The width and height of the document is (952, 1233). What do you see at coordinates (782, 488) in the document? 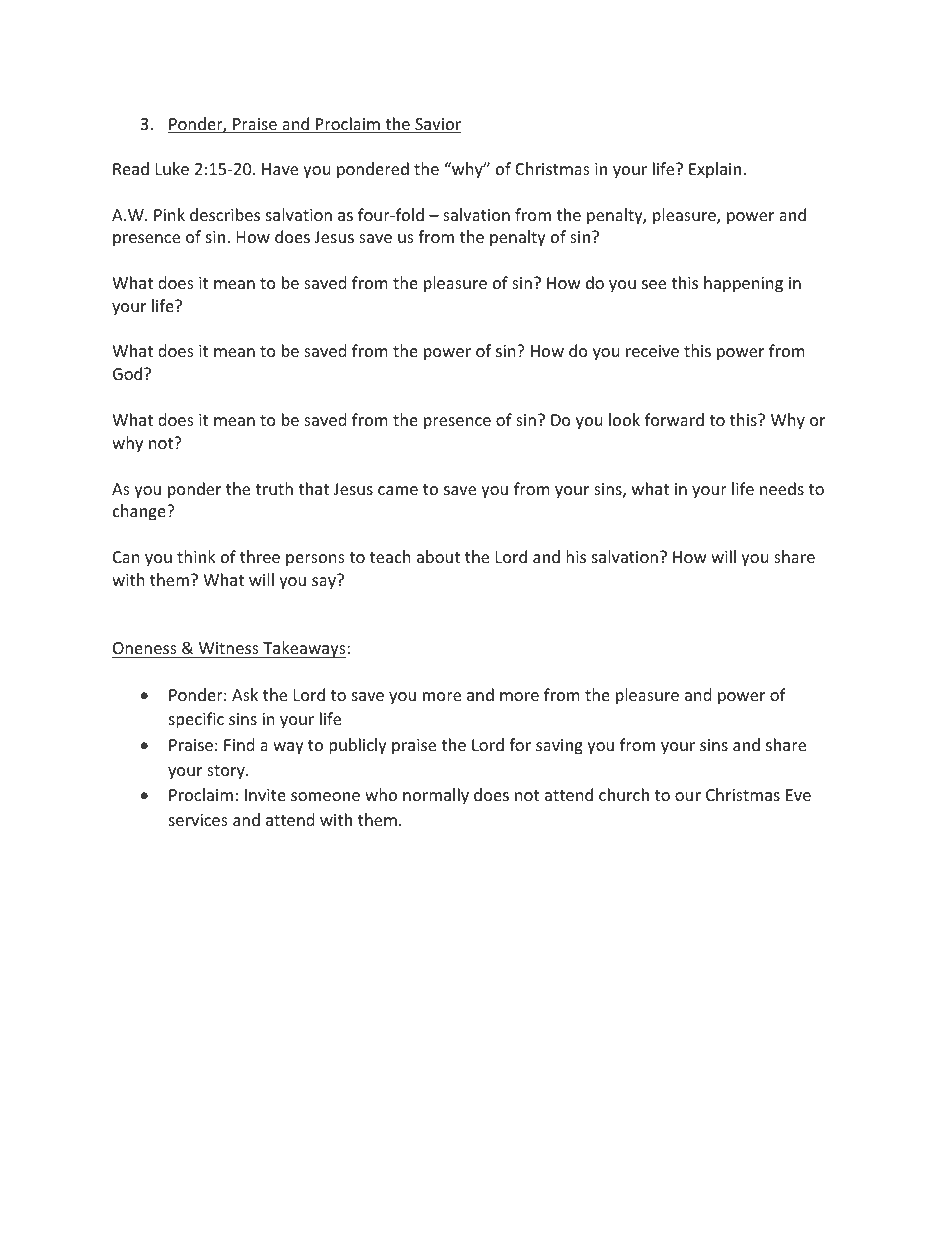
I see `needs` at bounding box center [782, 488].
